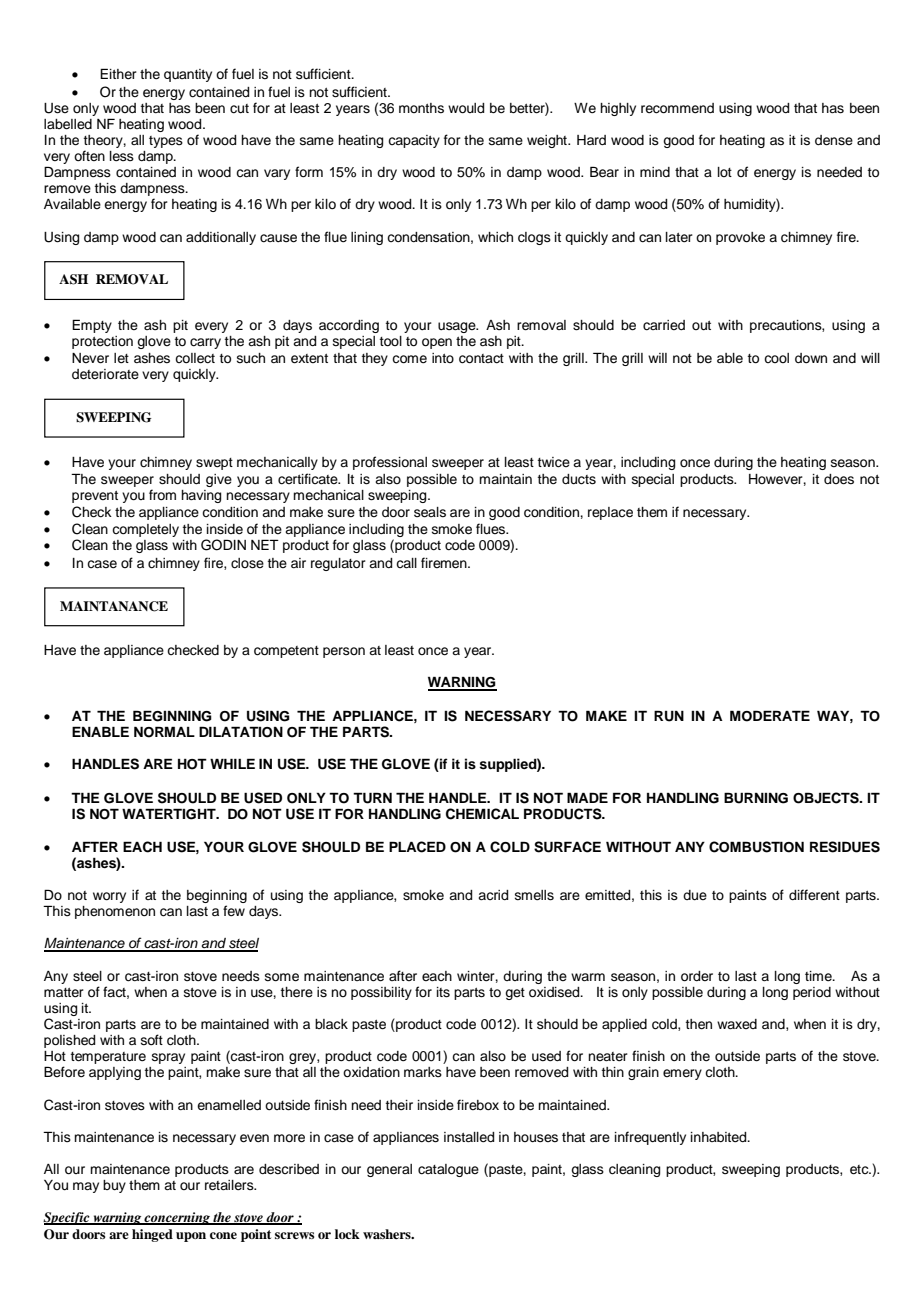  What do you see at coordinates (814, 895) in the screenshot?
I see `different` at bounding box center [814, 895].
